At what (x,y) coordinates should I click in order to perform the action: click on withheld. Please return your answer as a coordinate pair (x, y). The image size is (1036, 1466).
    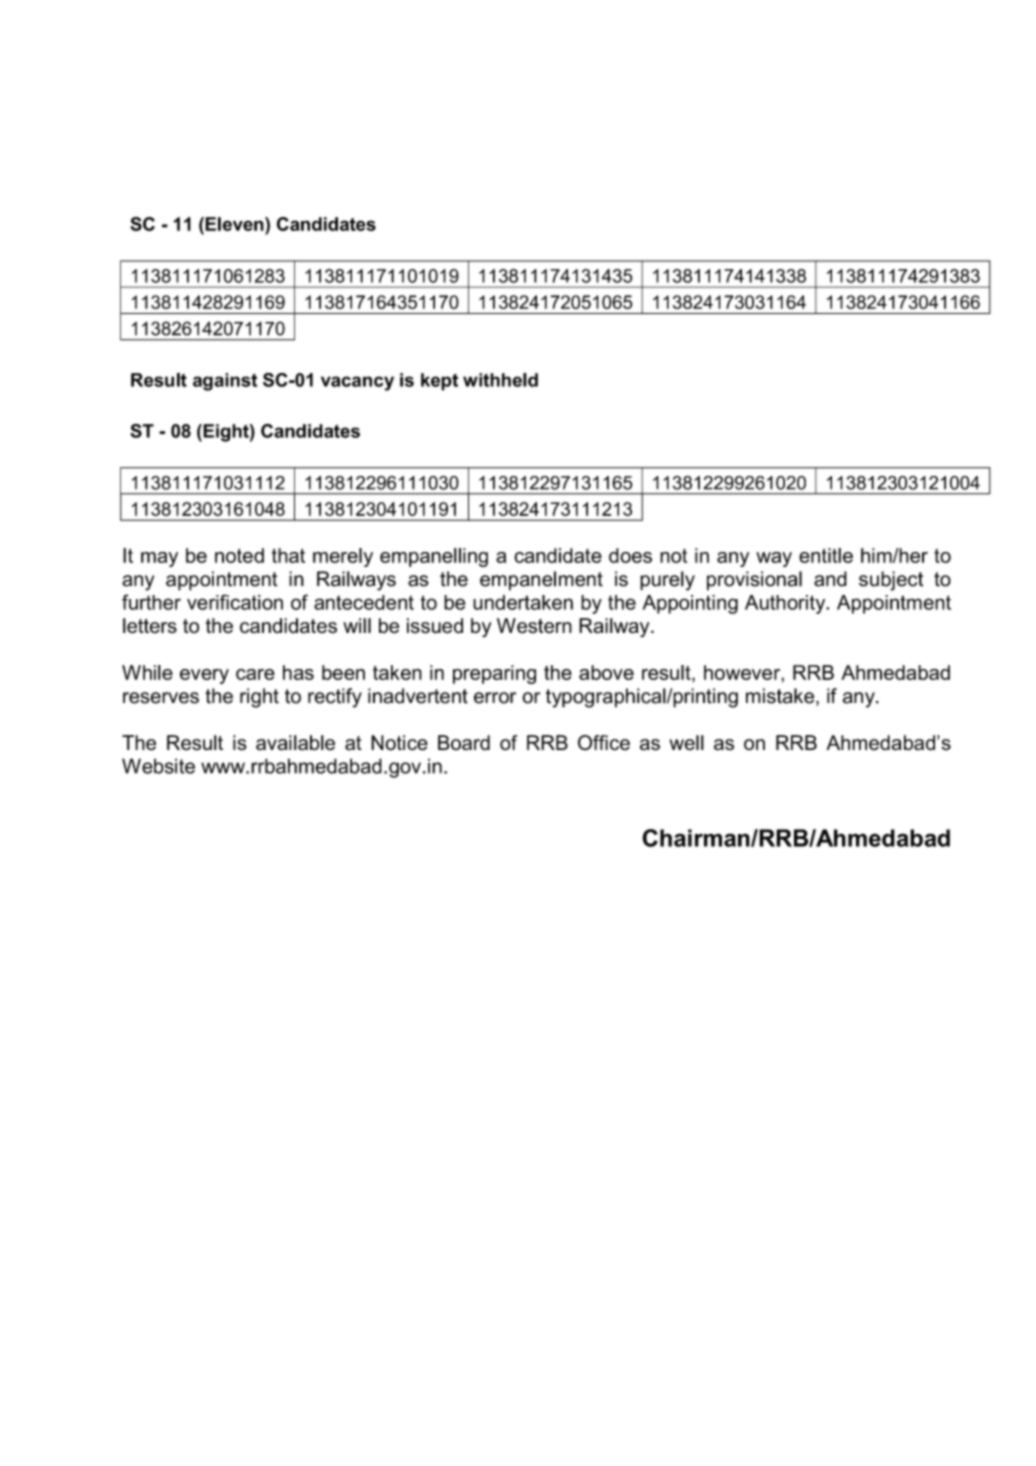
    Looking at the image, I should click on (500, 380).
